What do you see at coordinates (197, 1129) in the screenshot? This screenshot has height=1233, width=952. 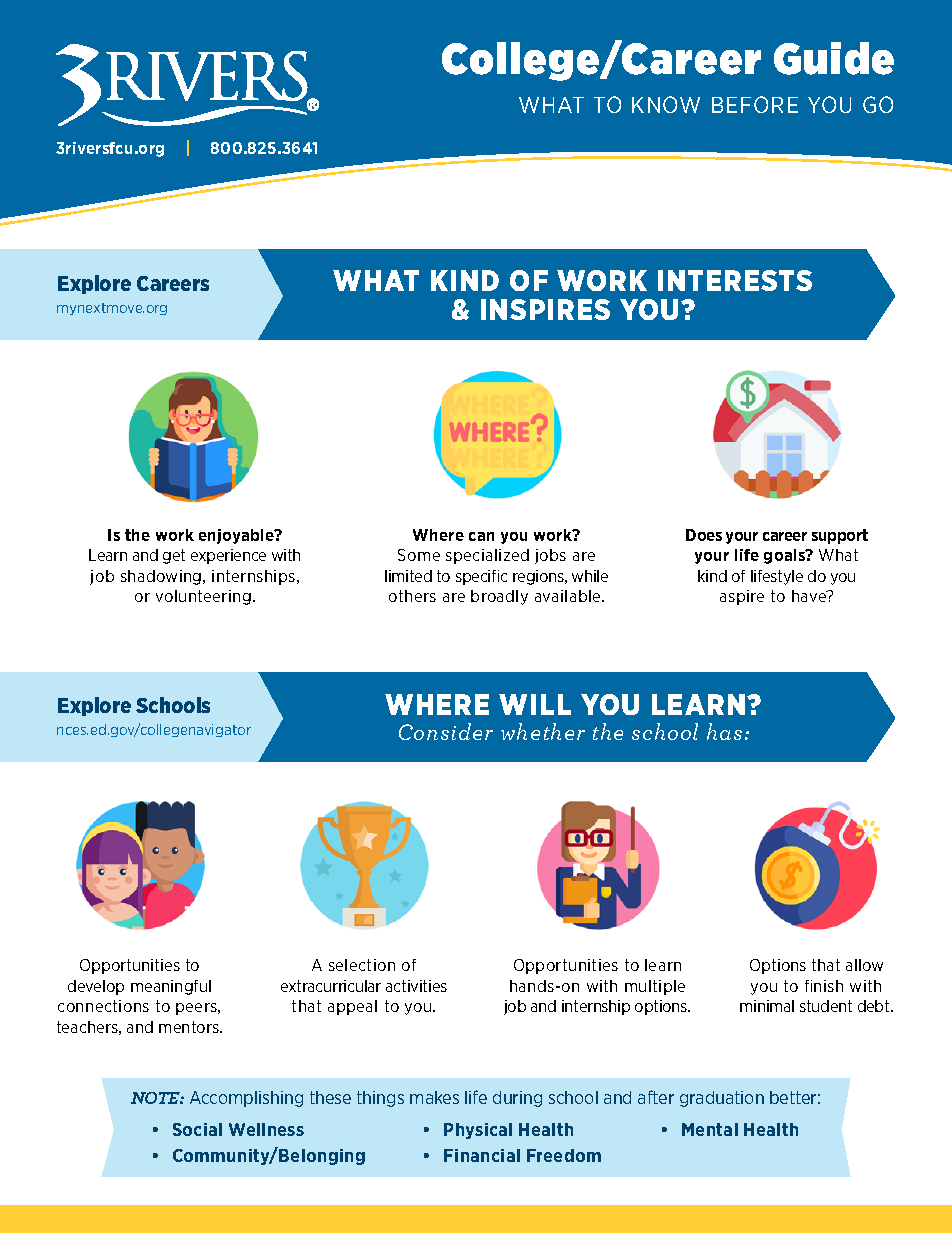 I see `Social` at bounding box center [197, 1129].
